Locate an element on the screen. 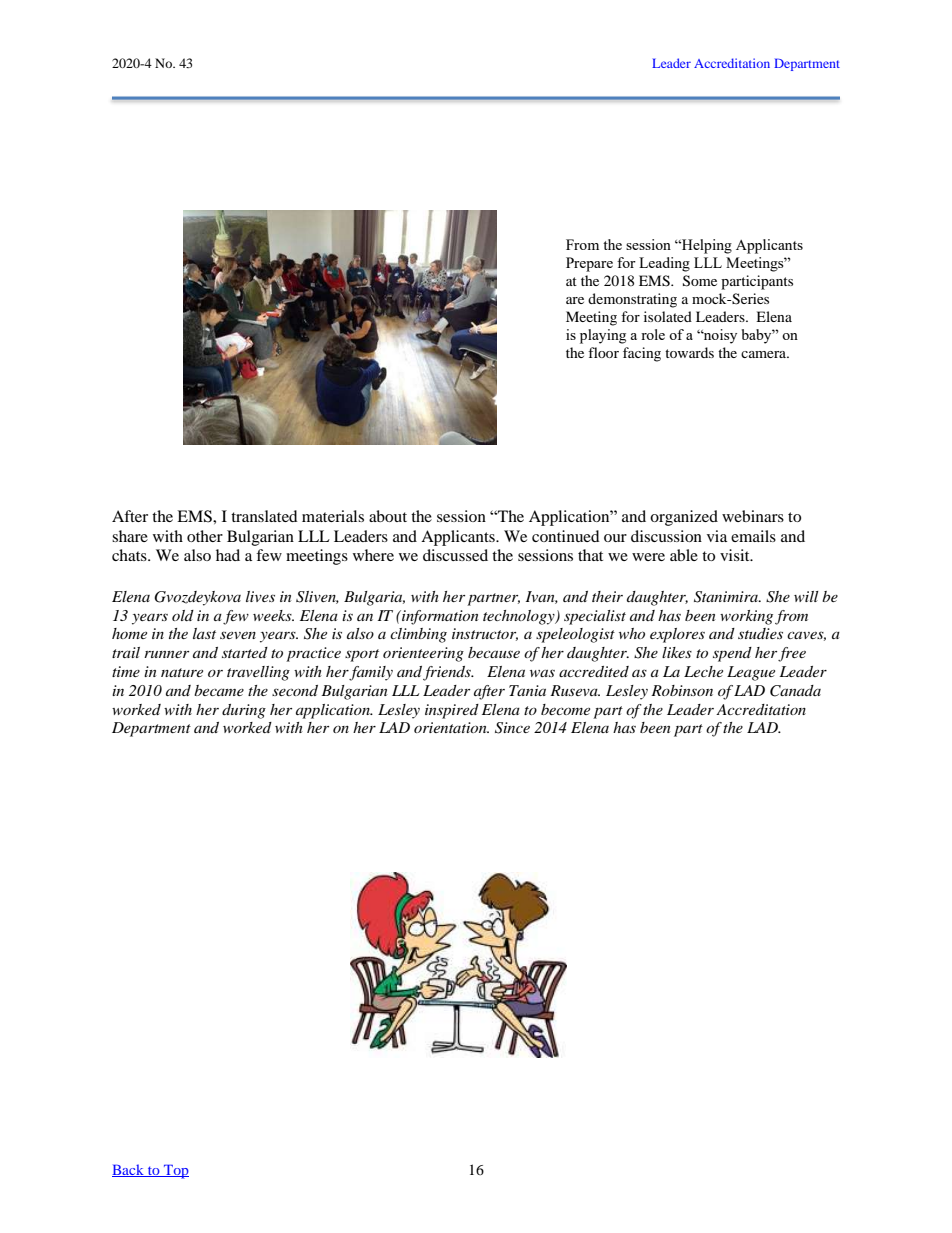 The height and width of the screenshot is (1233, 952). Top is located at coordinates (175, 1171).
